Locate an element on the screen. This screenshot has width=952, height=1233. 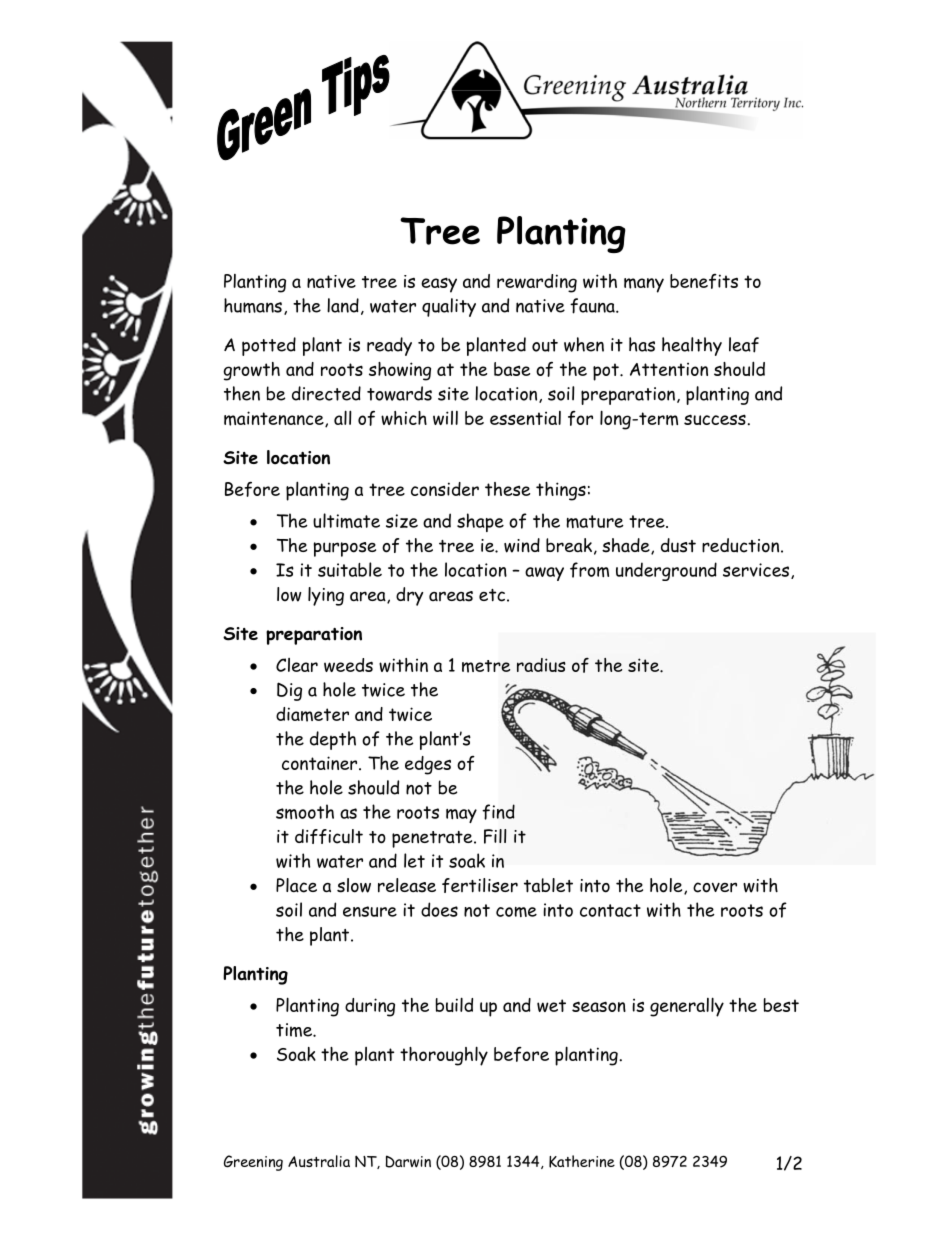
radius is located at coordinates (541, 665).
